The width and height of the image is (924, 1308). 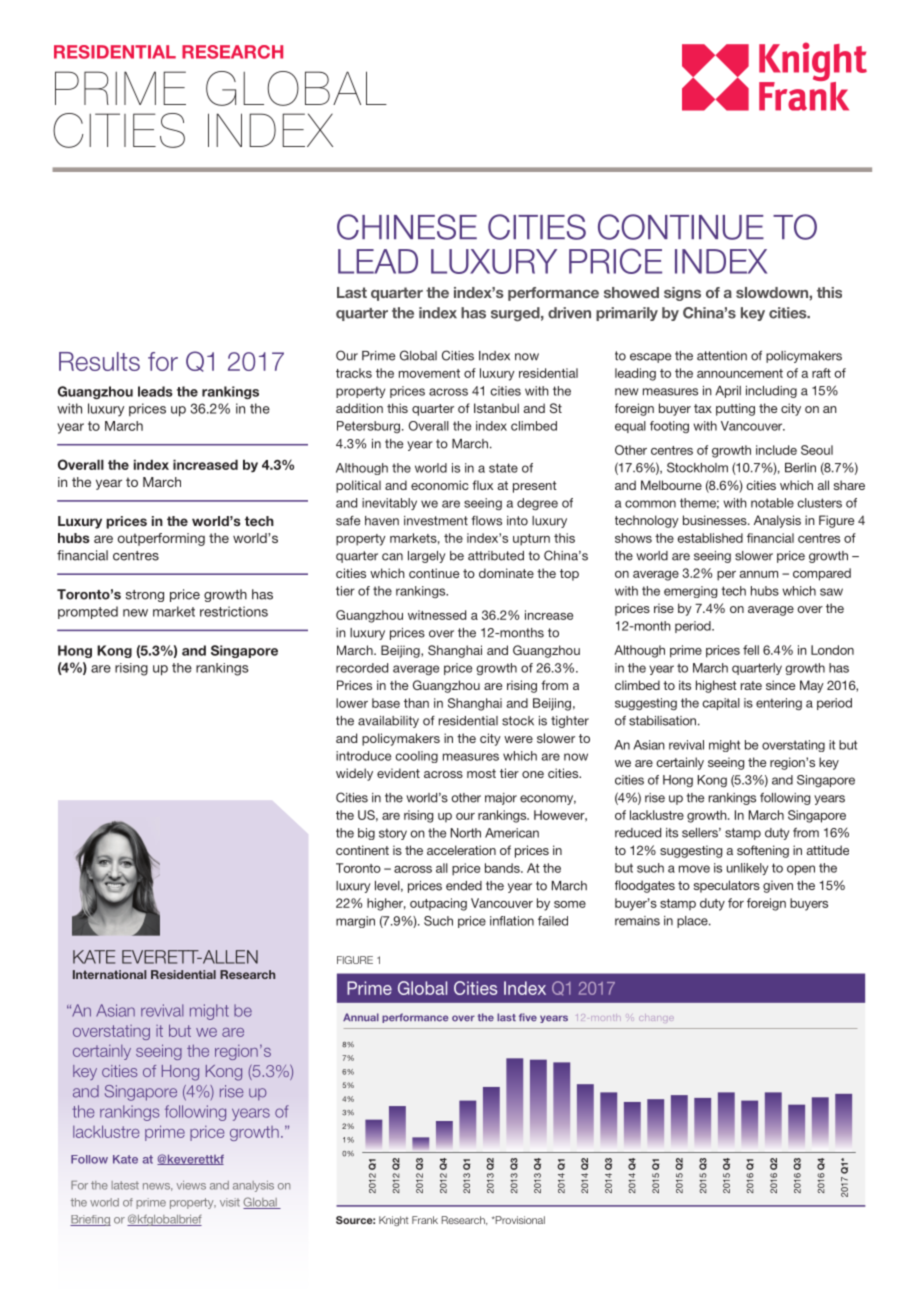 What do you see at coordinates (482, 485) in the image?
I see `flux` at bounding box center [482, 485].
